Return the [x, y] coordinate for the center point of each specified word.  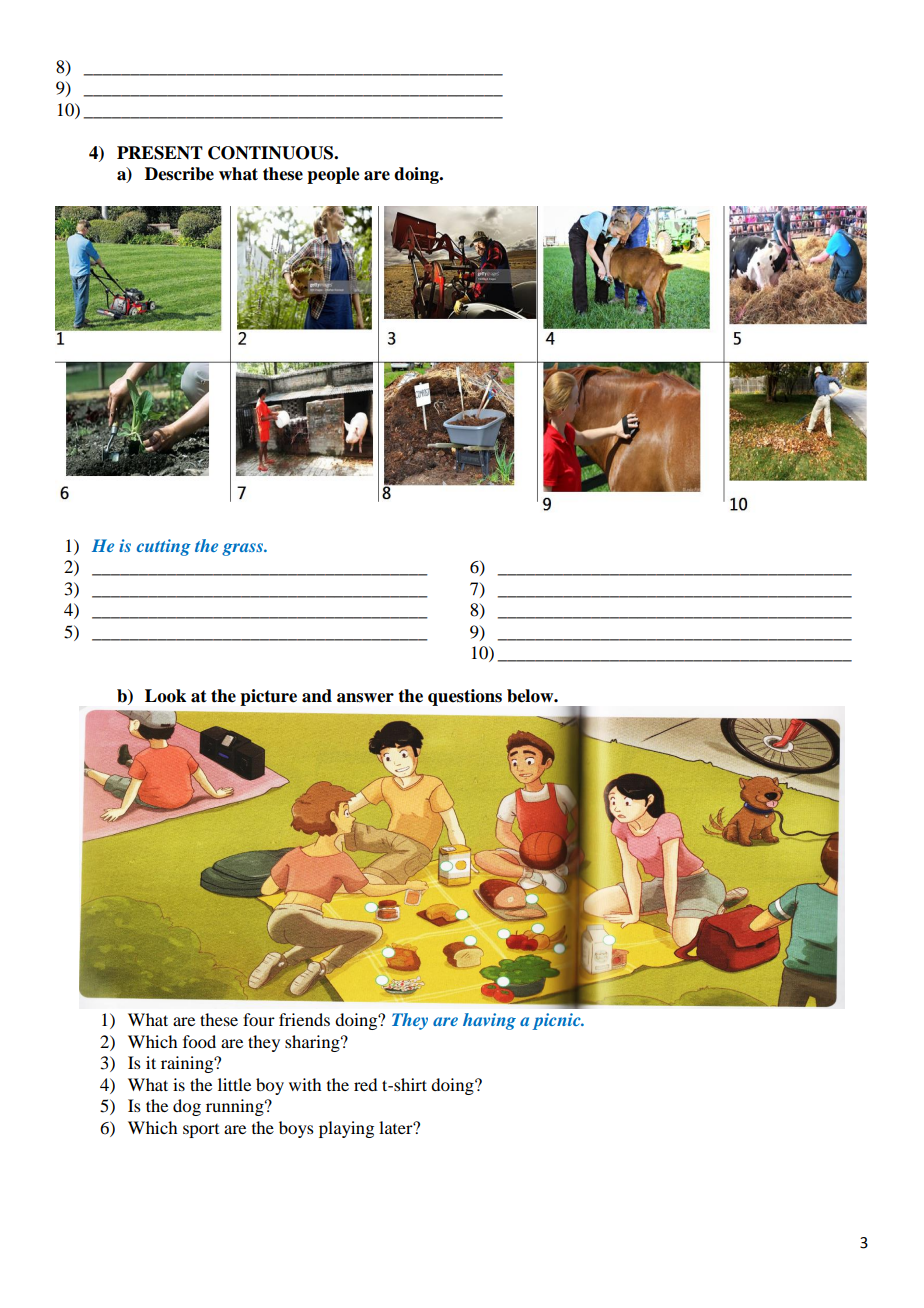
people [333, 175]
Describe [179, 174]
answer [365, 698]
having [489, 1021]
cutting [164, 547]
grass [243, 549]
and [317, 696]
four [259, 1019]
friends [304, 1019]
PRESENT [160, 153]
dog [187, 1107]
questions [465, 697]
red [365, 1084]
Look [165, 696]
